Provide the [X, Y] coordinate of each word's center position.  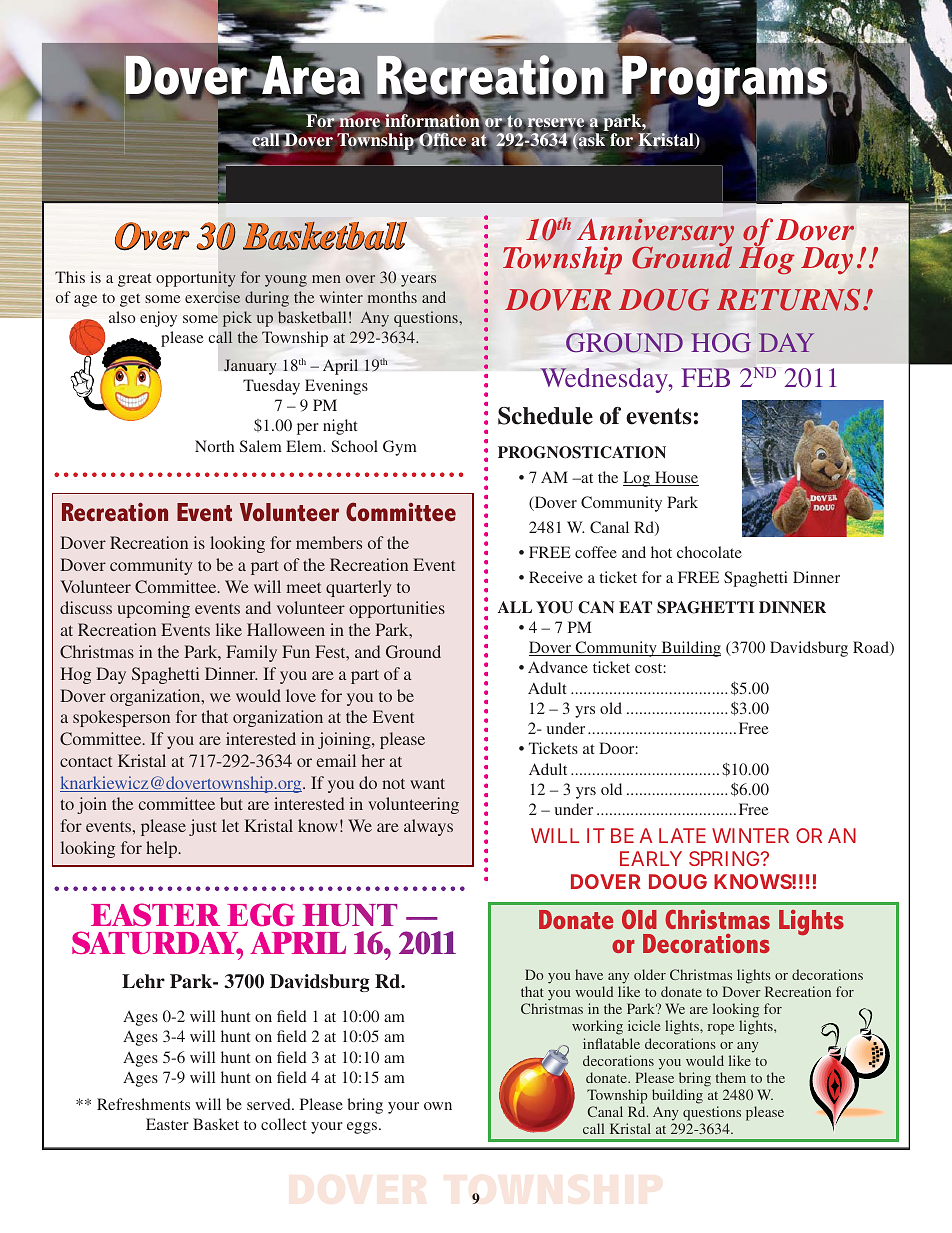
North [214, 446]
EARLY [651, 858]
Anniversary [655, 234]
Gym [400, 448]
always [428, 827]
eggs [363, 1128]
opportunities [397, 609]
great [134, 280]
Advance [558, 667]
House [676, 478]
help [163, 849]
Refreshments [143, 1104]
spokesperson [121, 718]
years [418, 281]
